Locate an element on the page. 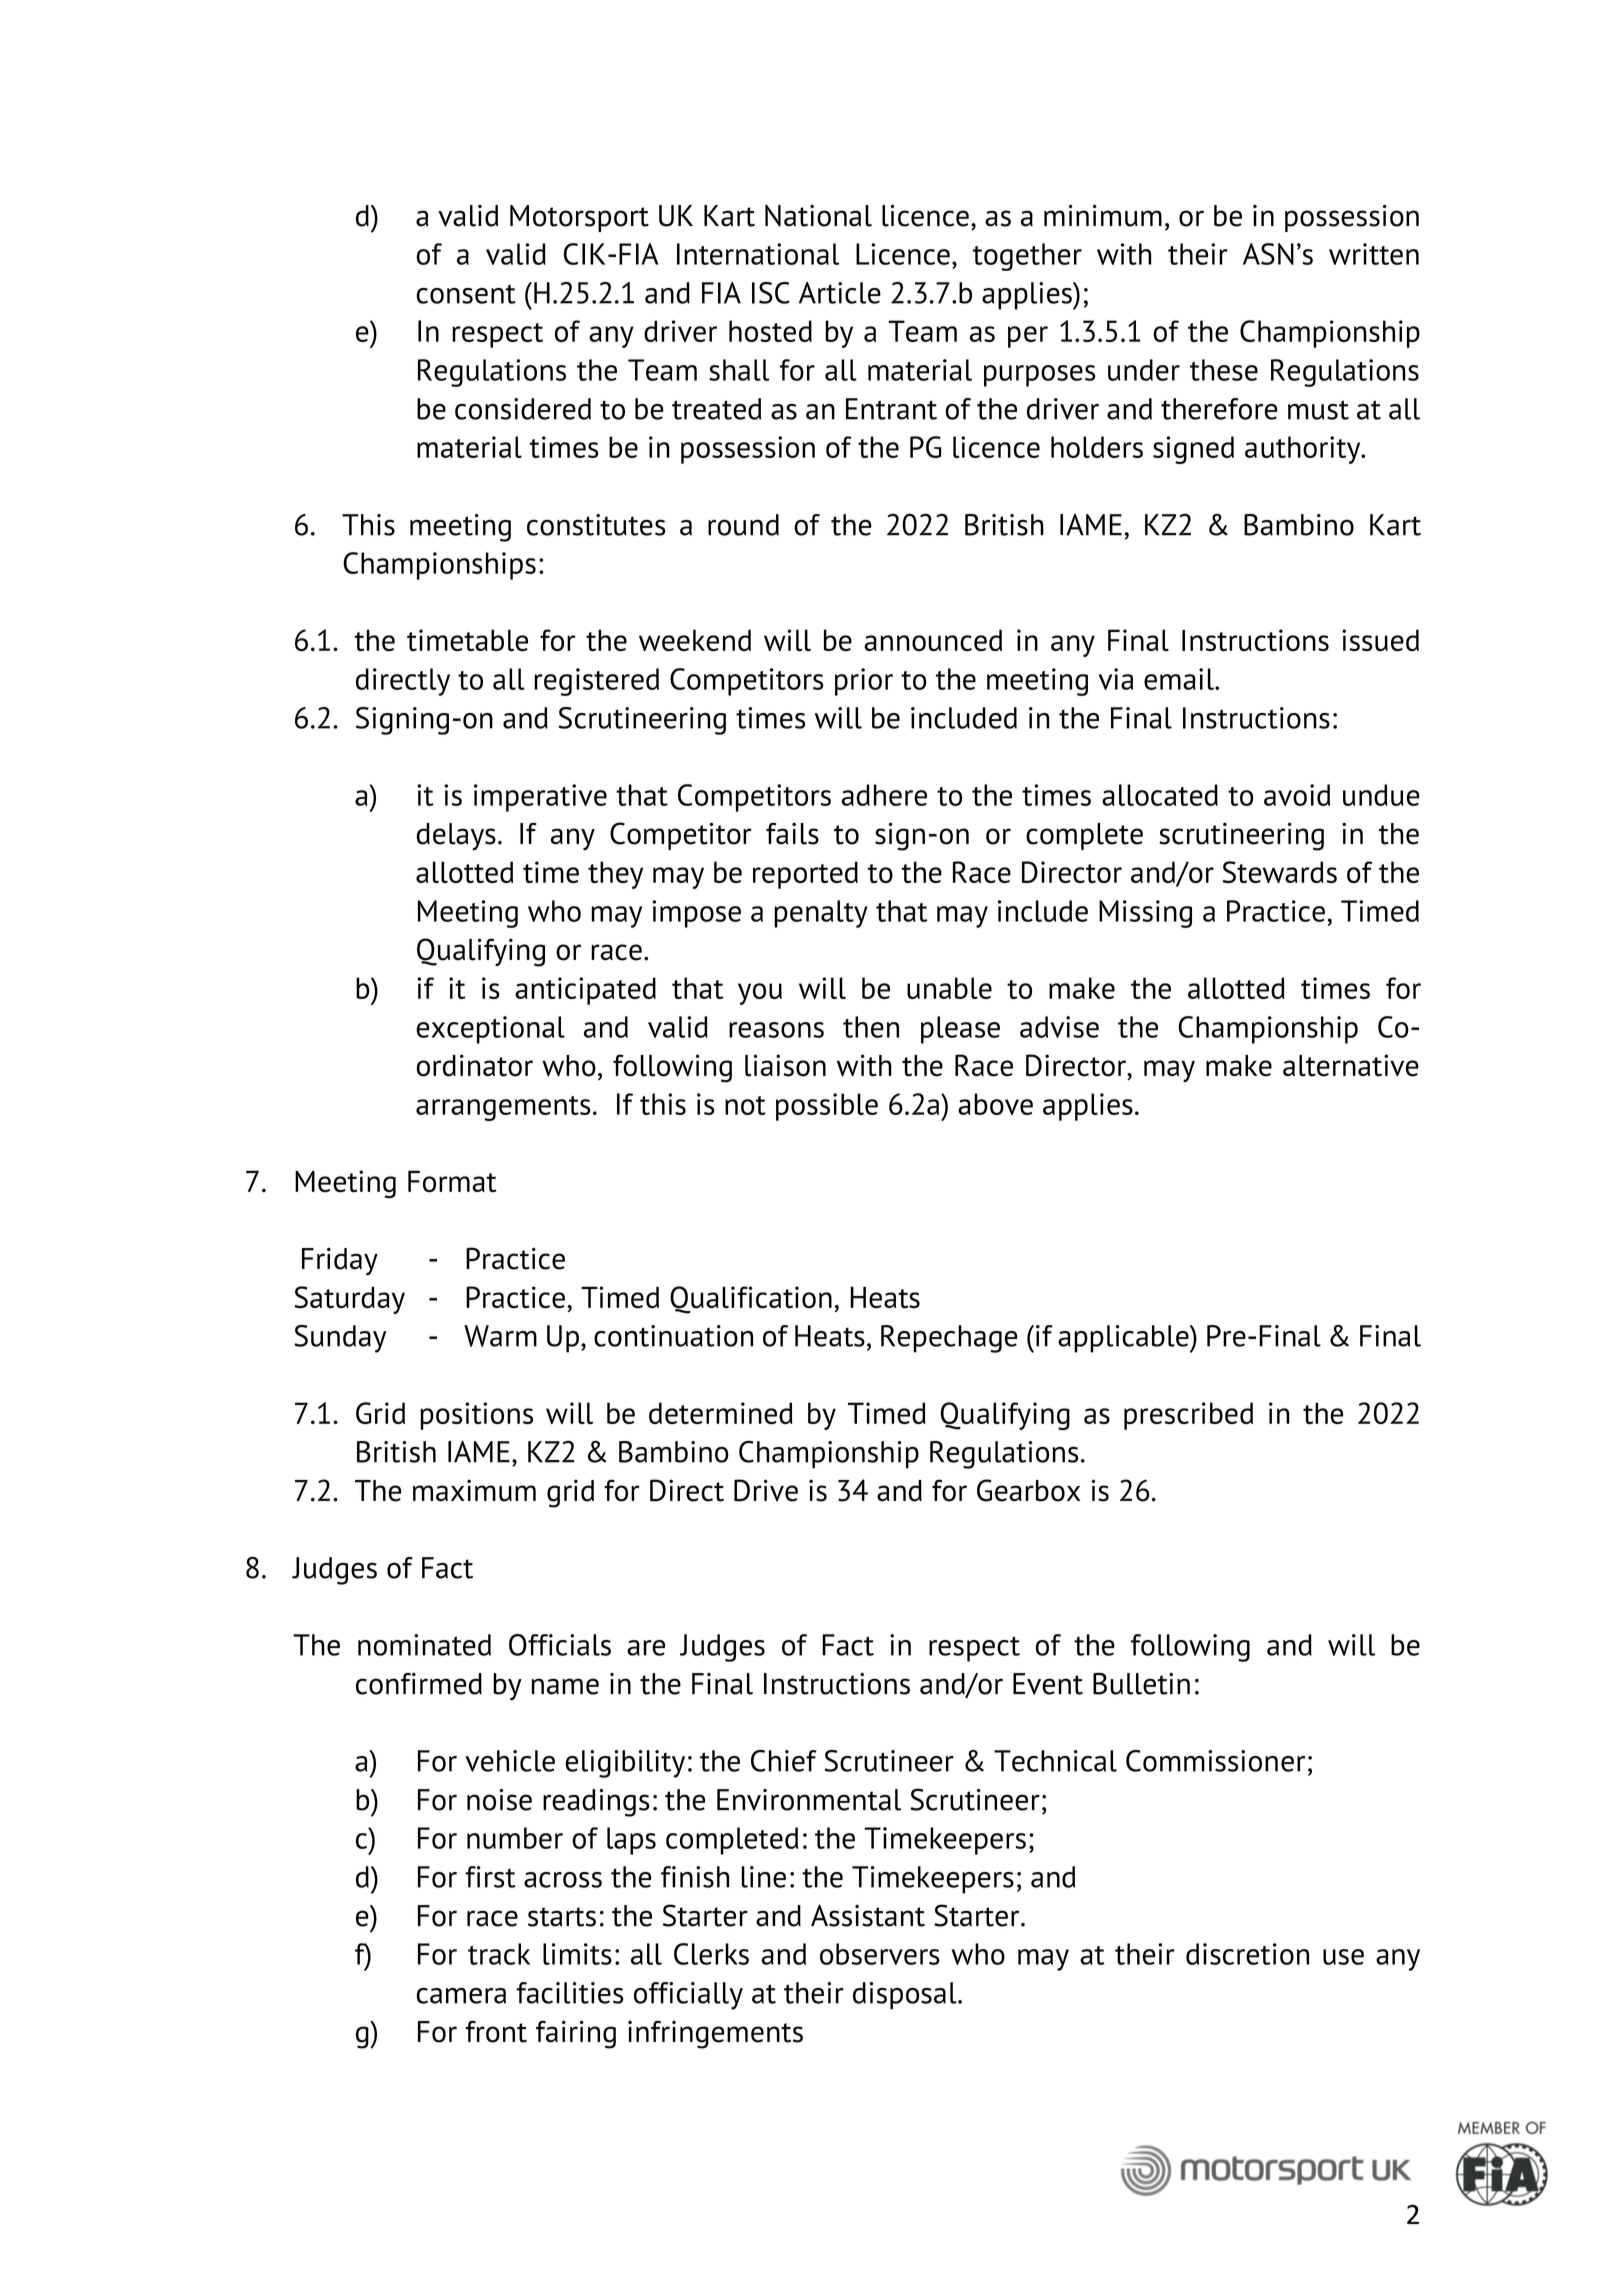 This image has height=2285, width=1616. determined is located at coordinates (721, 1413).
